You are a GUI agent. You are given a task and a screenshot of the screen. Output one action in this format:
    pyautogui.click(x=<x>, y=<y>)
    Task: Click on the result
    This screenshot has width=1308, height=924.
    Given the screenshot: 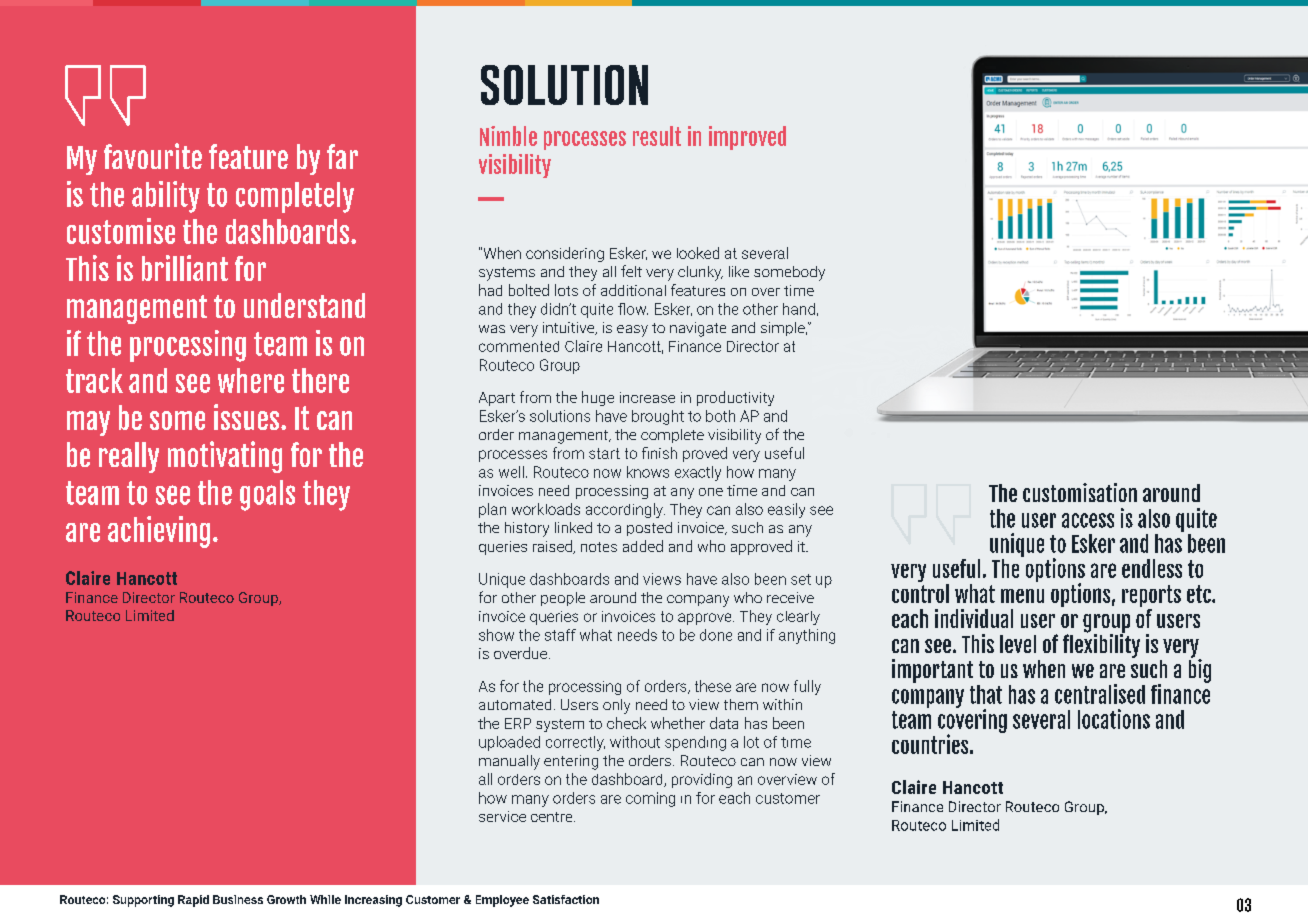 What is the action you would take?
    pyautogui.click(x=657, y=136)
